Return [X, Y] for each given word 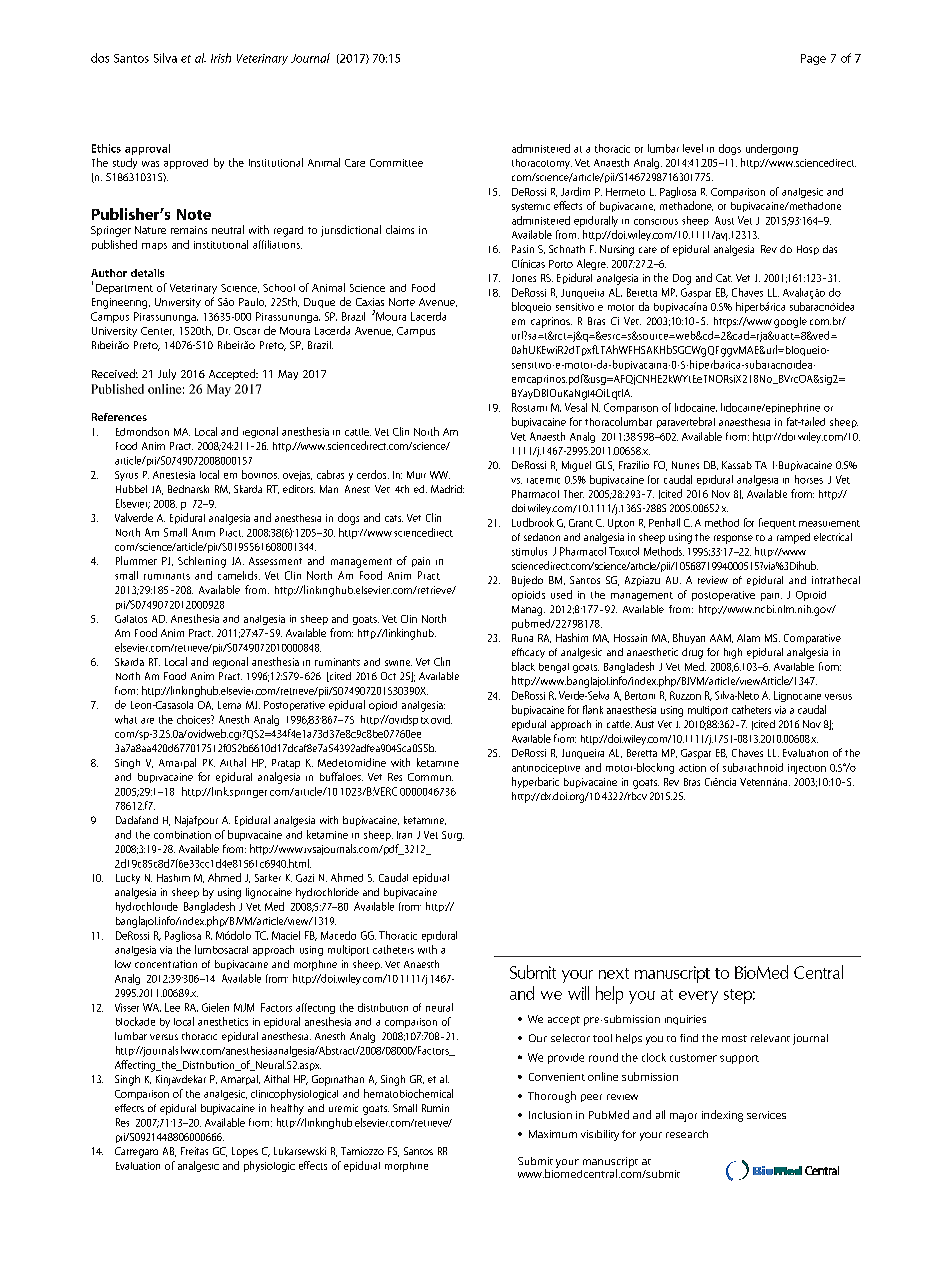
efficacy [528, 653]
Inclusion [550, 1115]
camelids [239, 575]
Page [813, 59]
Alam [748, 638]
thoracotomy [542, 164]
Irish [221, 58]
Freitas [194, 1151]
